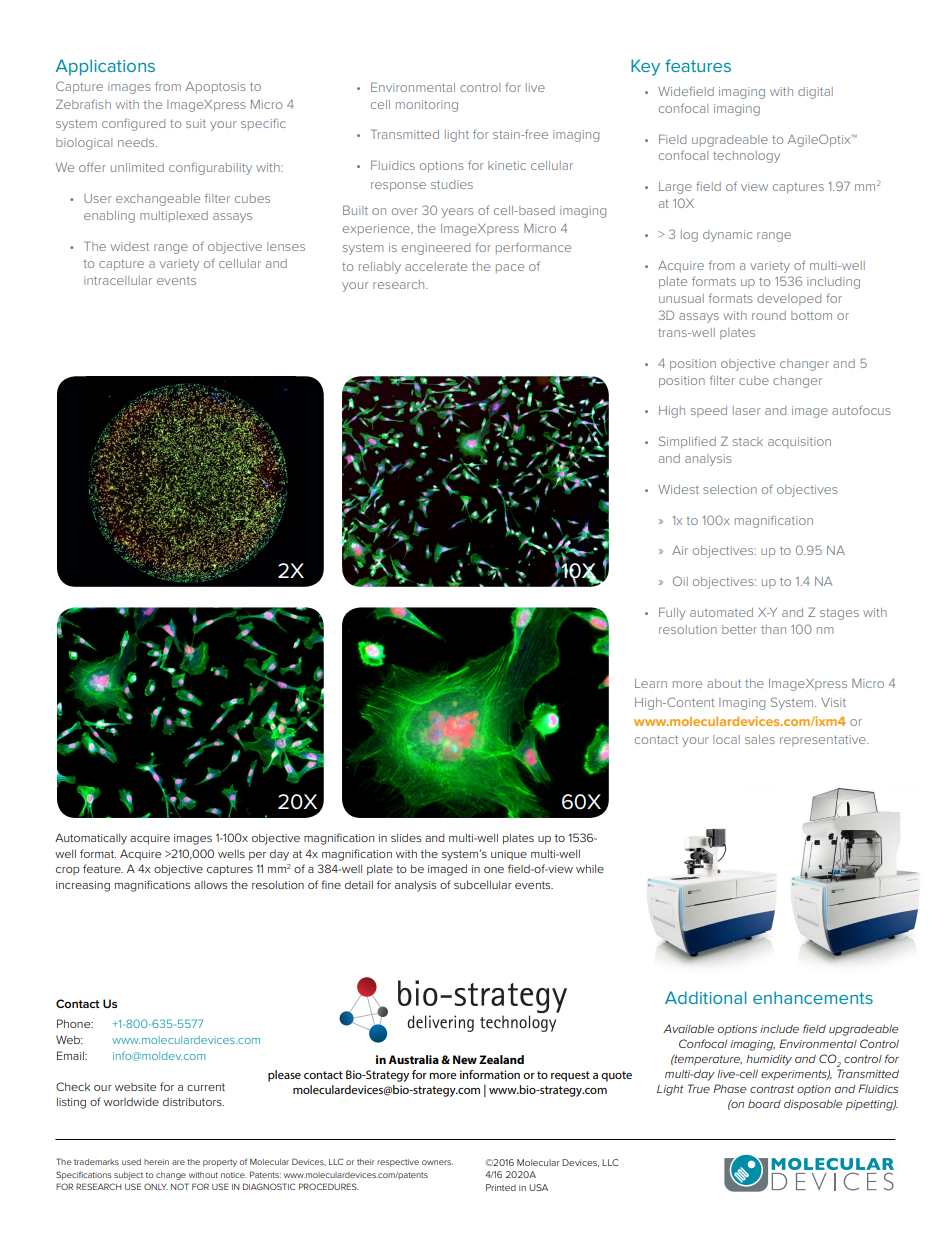  I want to click on slides, so click(406, 837).
